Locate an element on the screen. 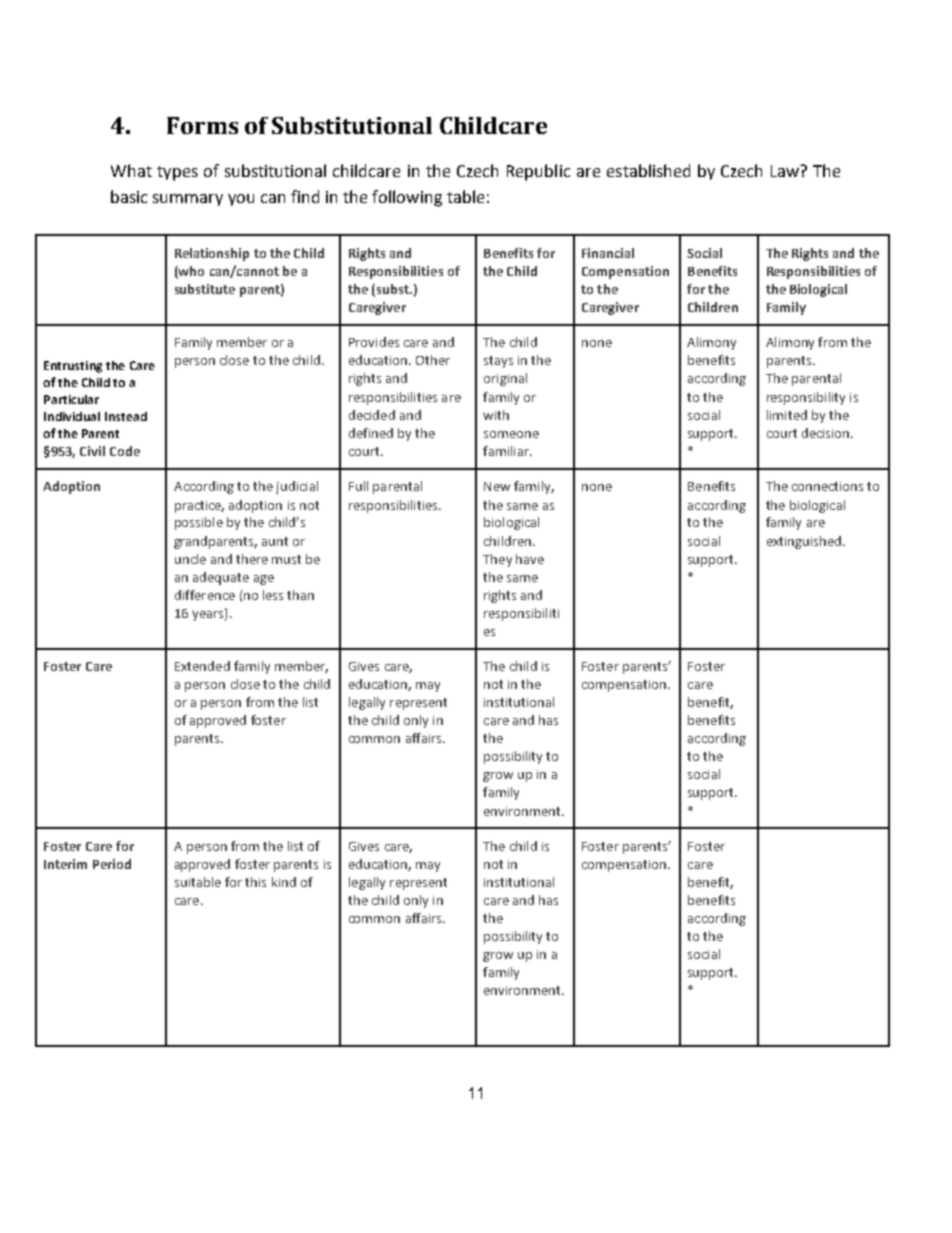 This screenshot has width=952, height=1233. Instead is located at coordinates (126, 416).
